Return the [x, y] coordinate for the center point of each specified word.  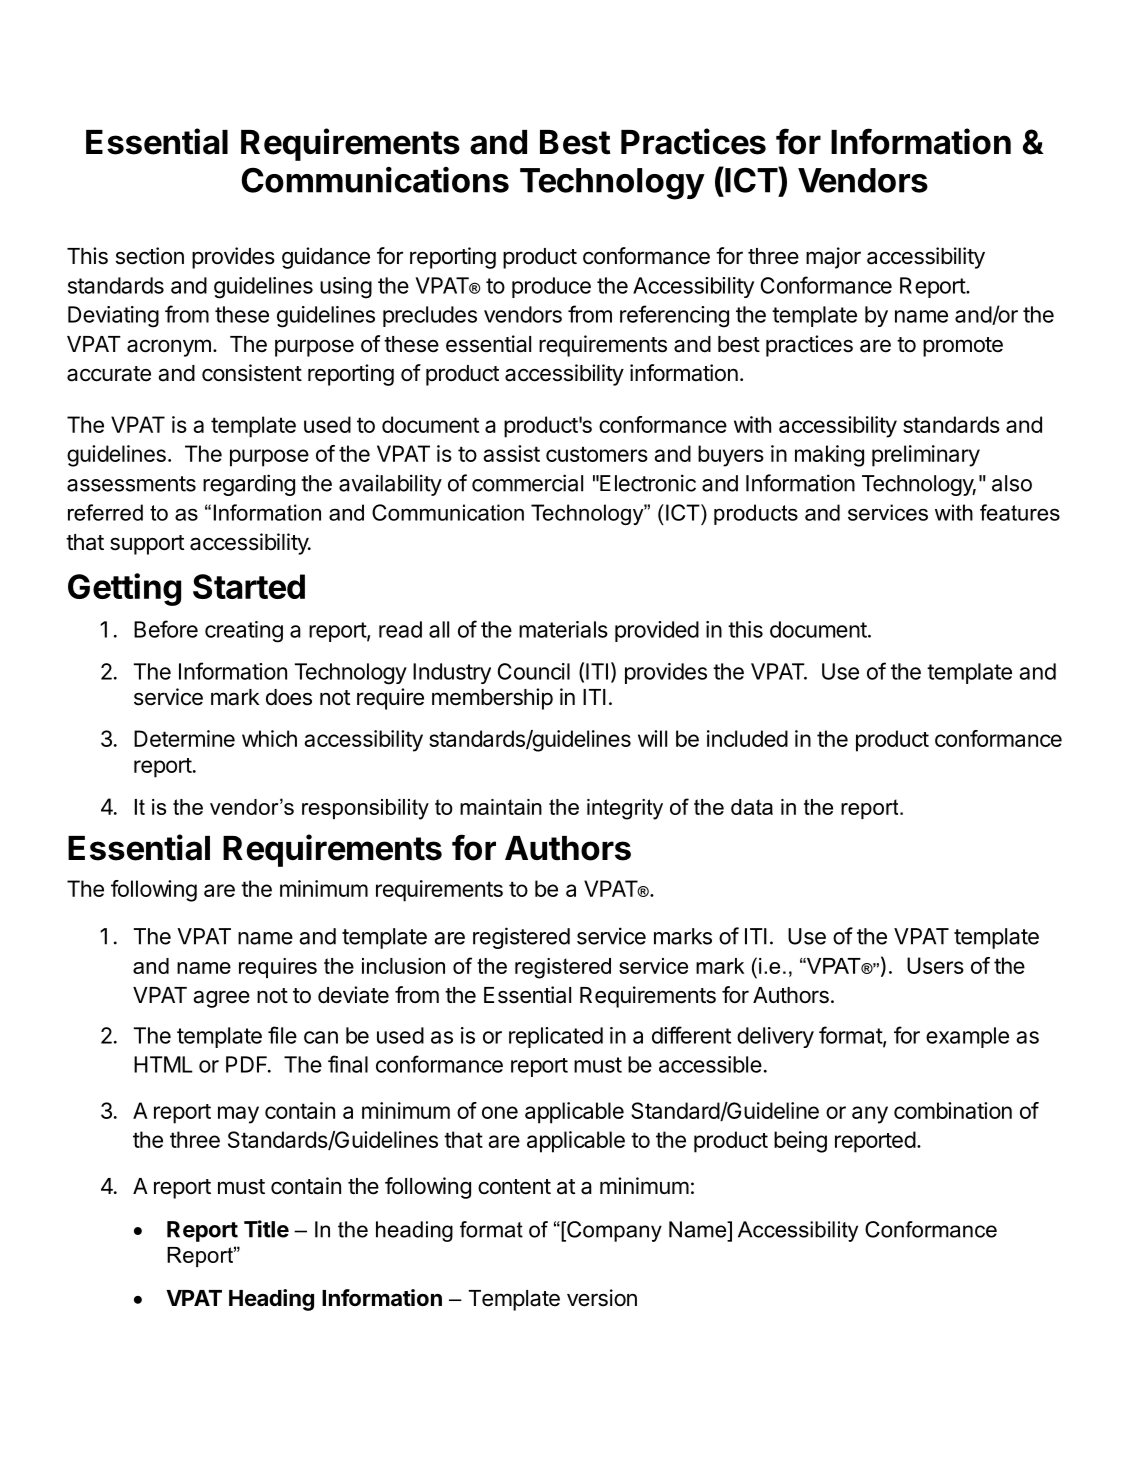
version [602, 1298]
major [833, 258]
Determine [184, 738]
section [150, 256]
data [752, 807]
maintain [501, 807]
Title [266, 1229]
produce [551, 287]
